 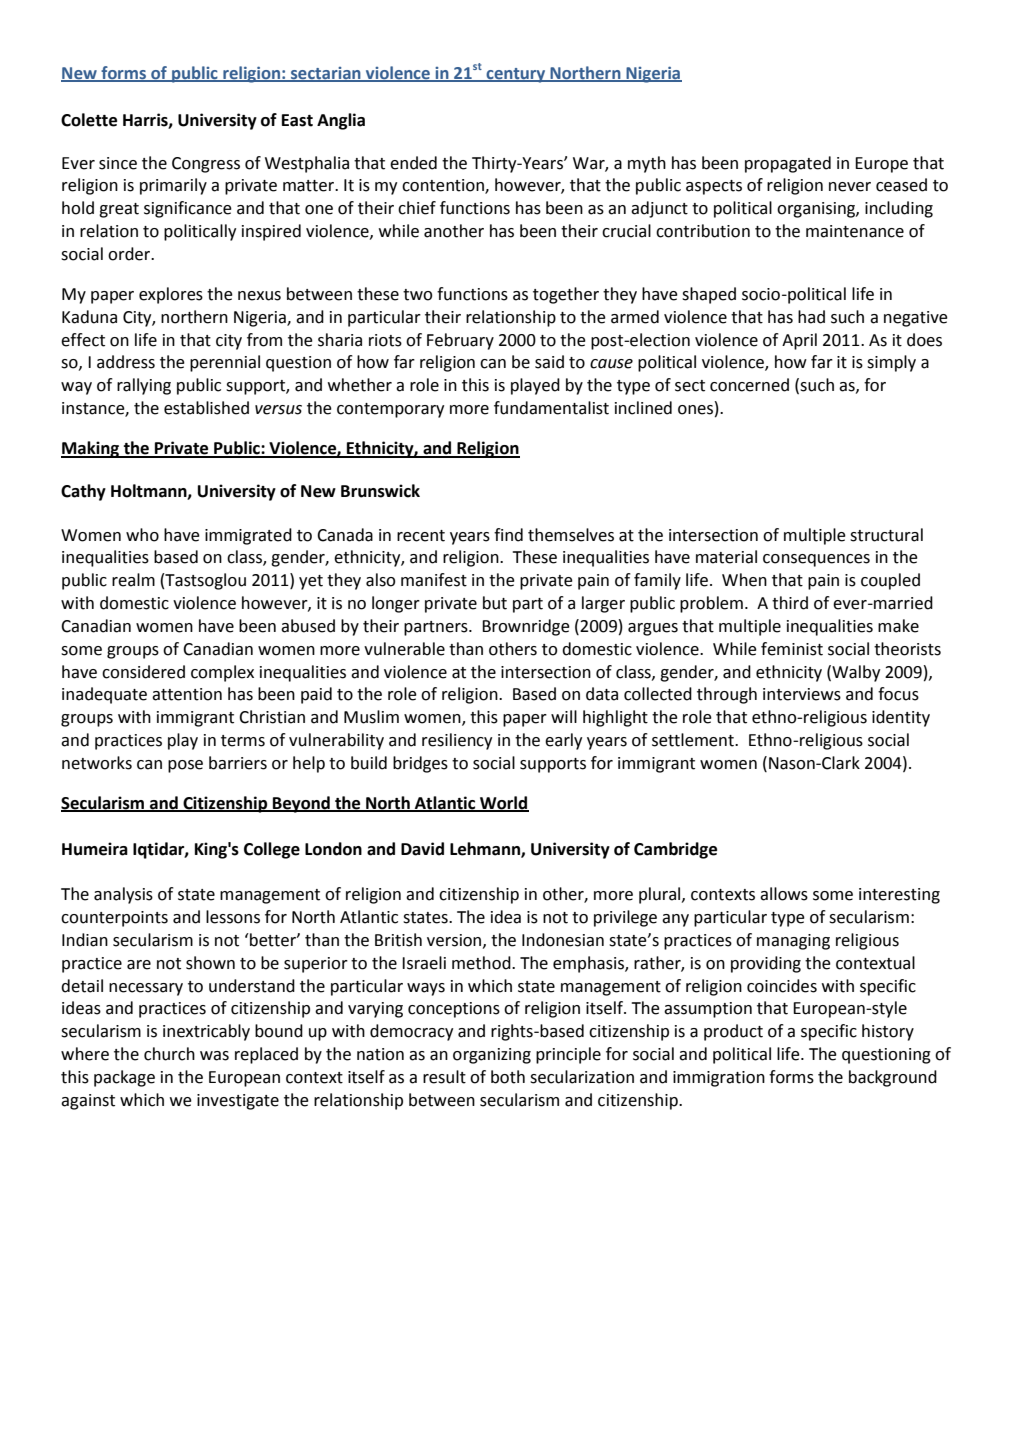 I want to click on Colette, so click(x=89, y=120).
